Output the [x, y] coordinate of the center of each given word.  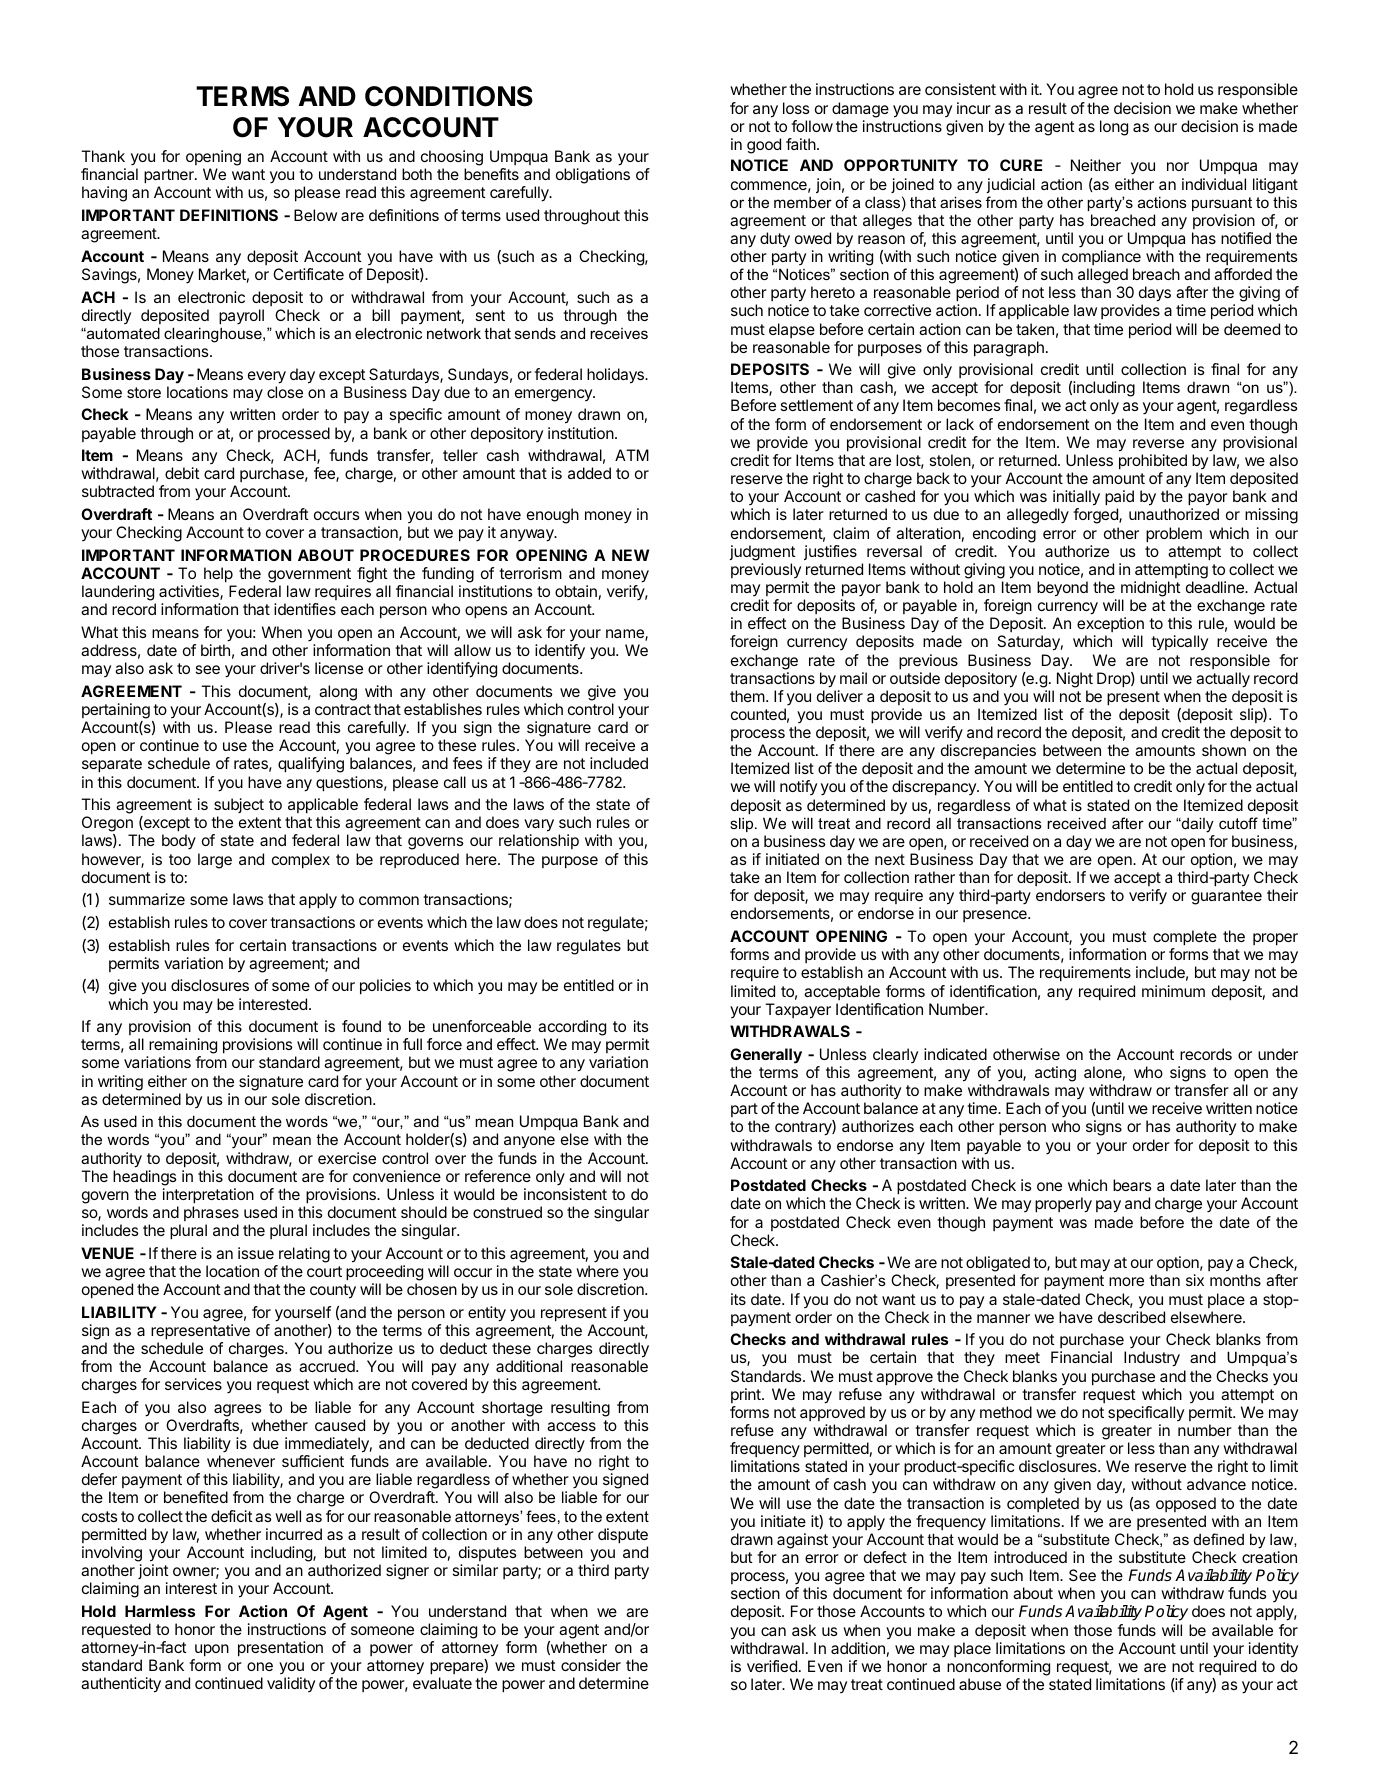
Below [315, 215]
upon [212, 1650]
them [747, 696]
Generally [766, 1056]
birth [215, 650]
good [764, 146]
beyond [1062, 589]
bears [1132, 1185]
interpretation [208, 1196]
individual [1214, 184]
